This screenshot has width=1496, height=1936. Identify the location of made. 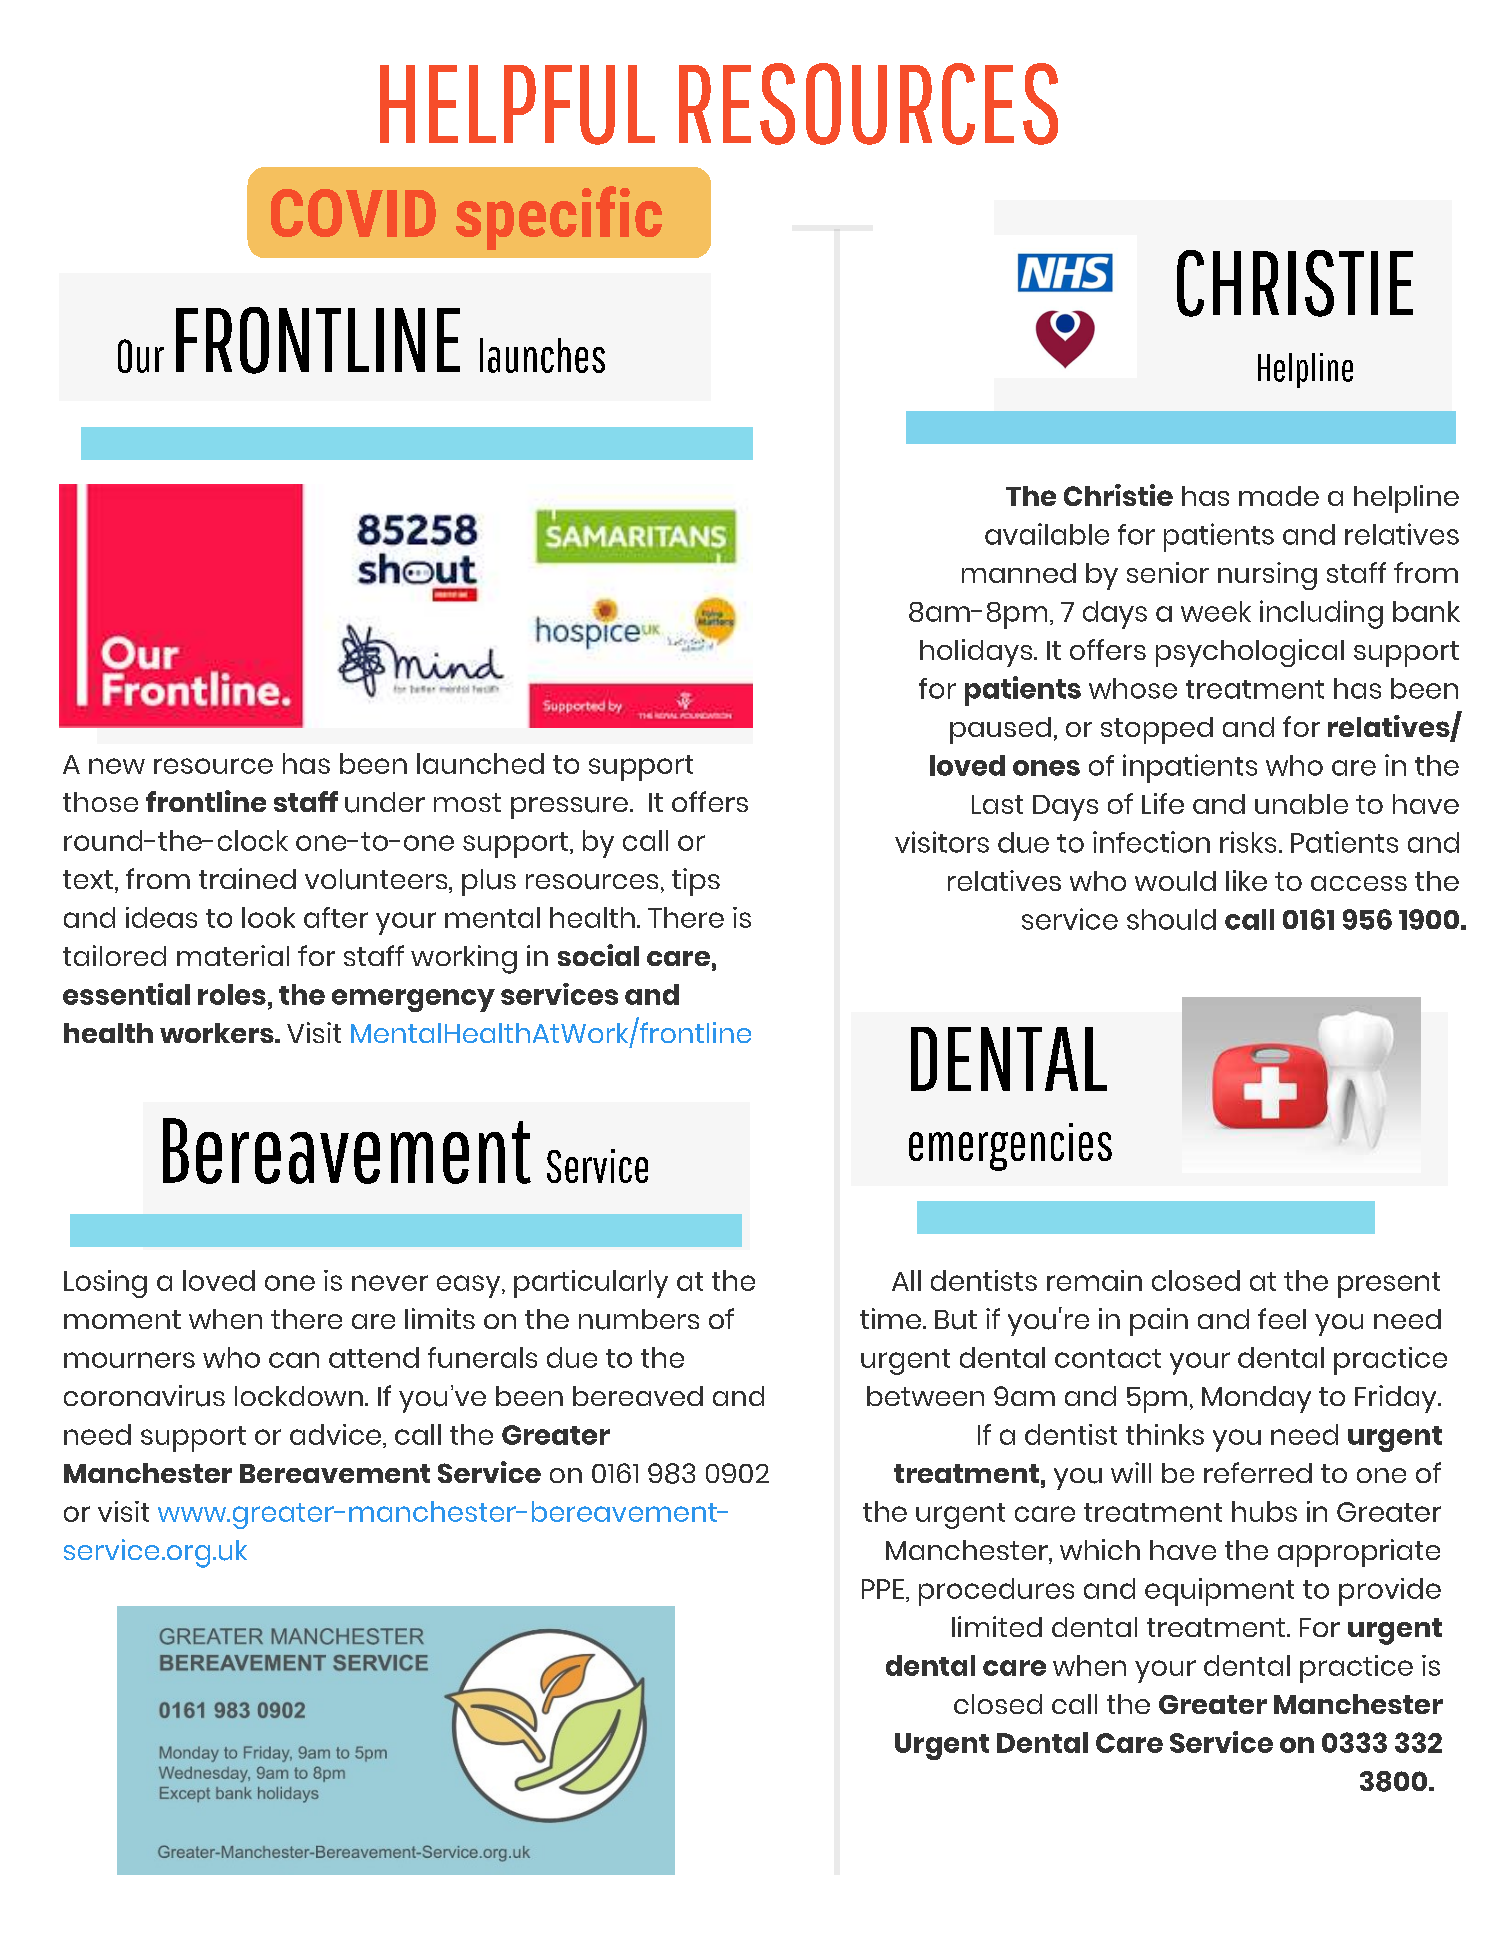
(1279, 496).
